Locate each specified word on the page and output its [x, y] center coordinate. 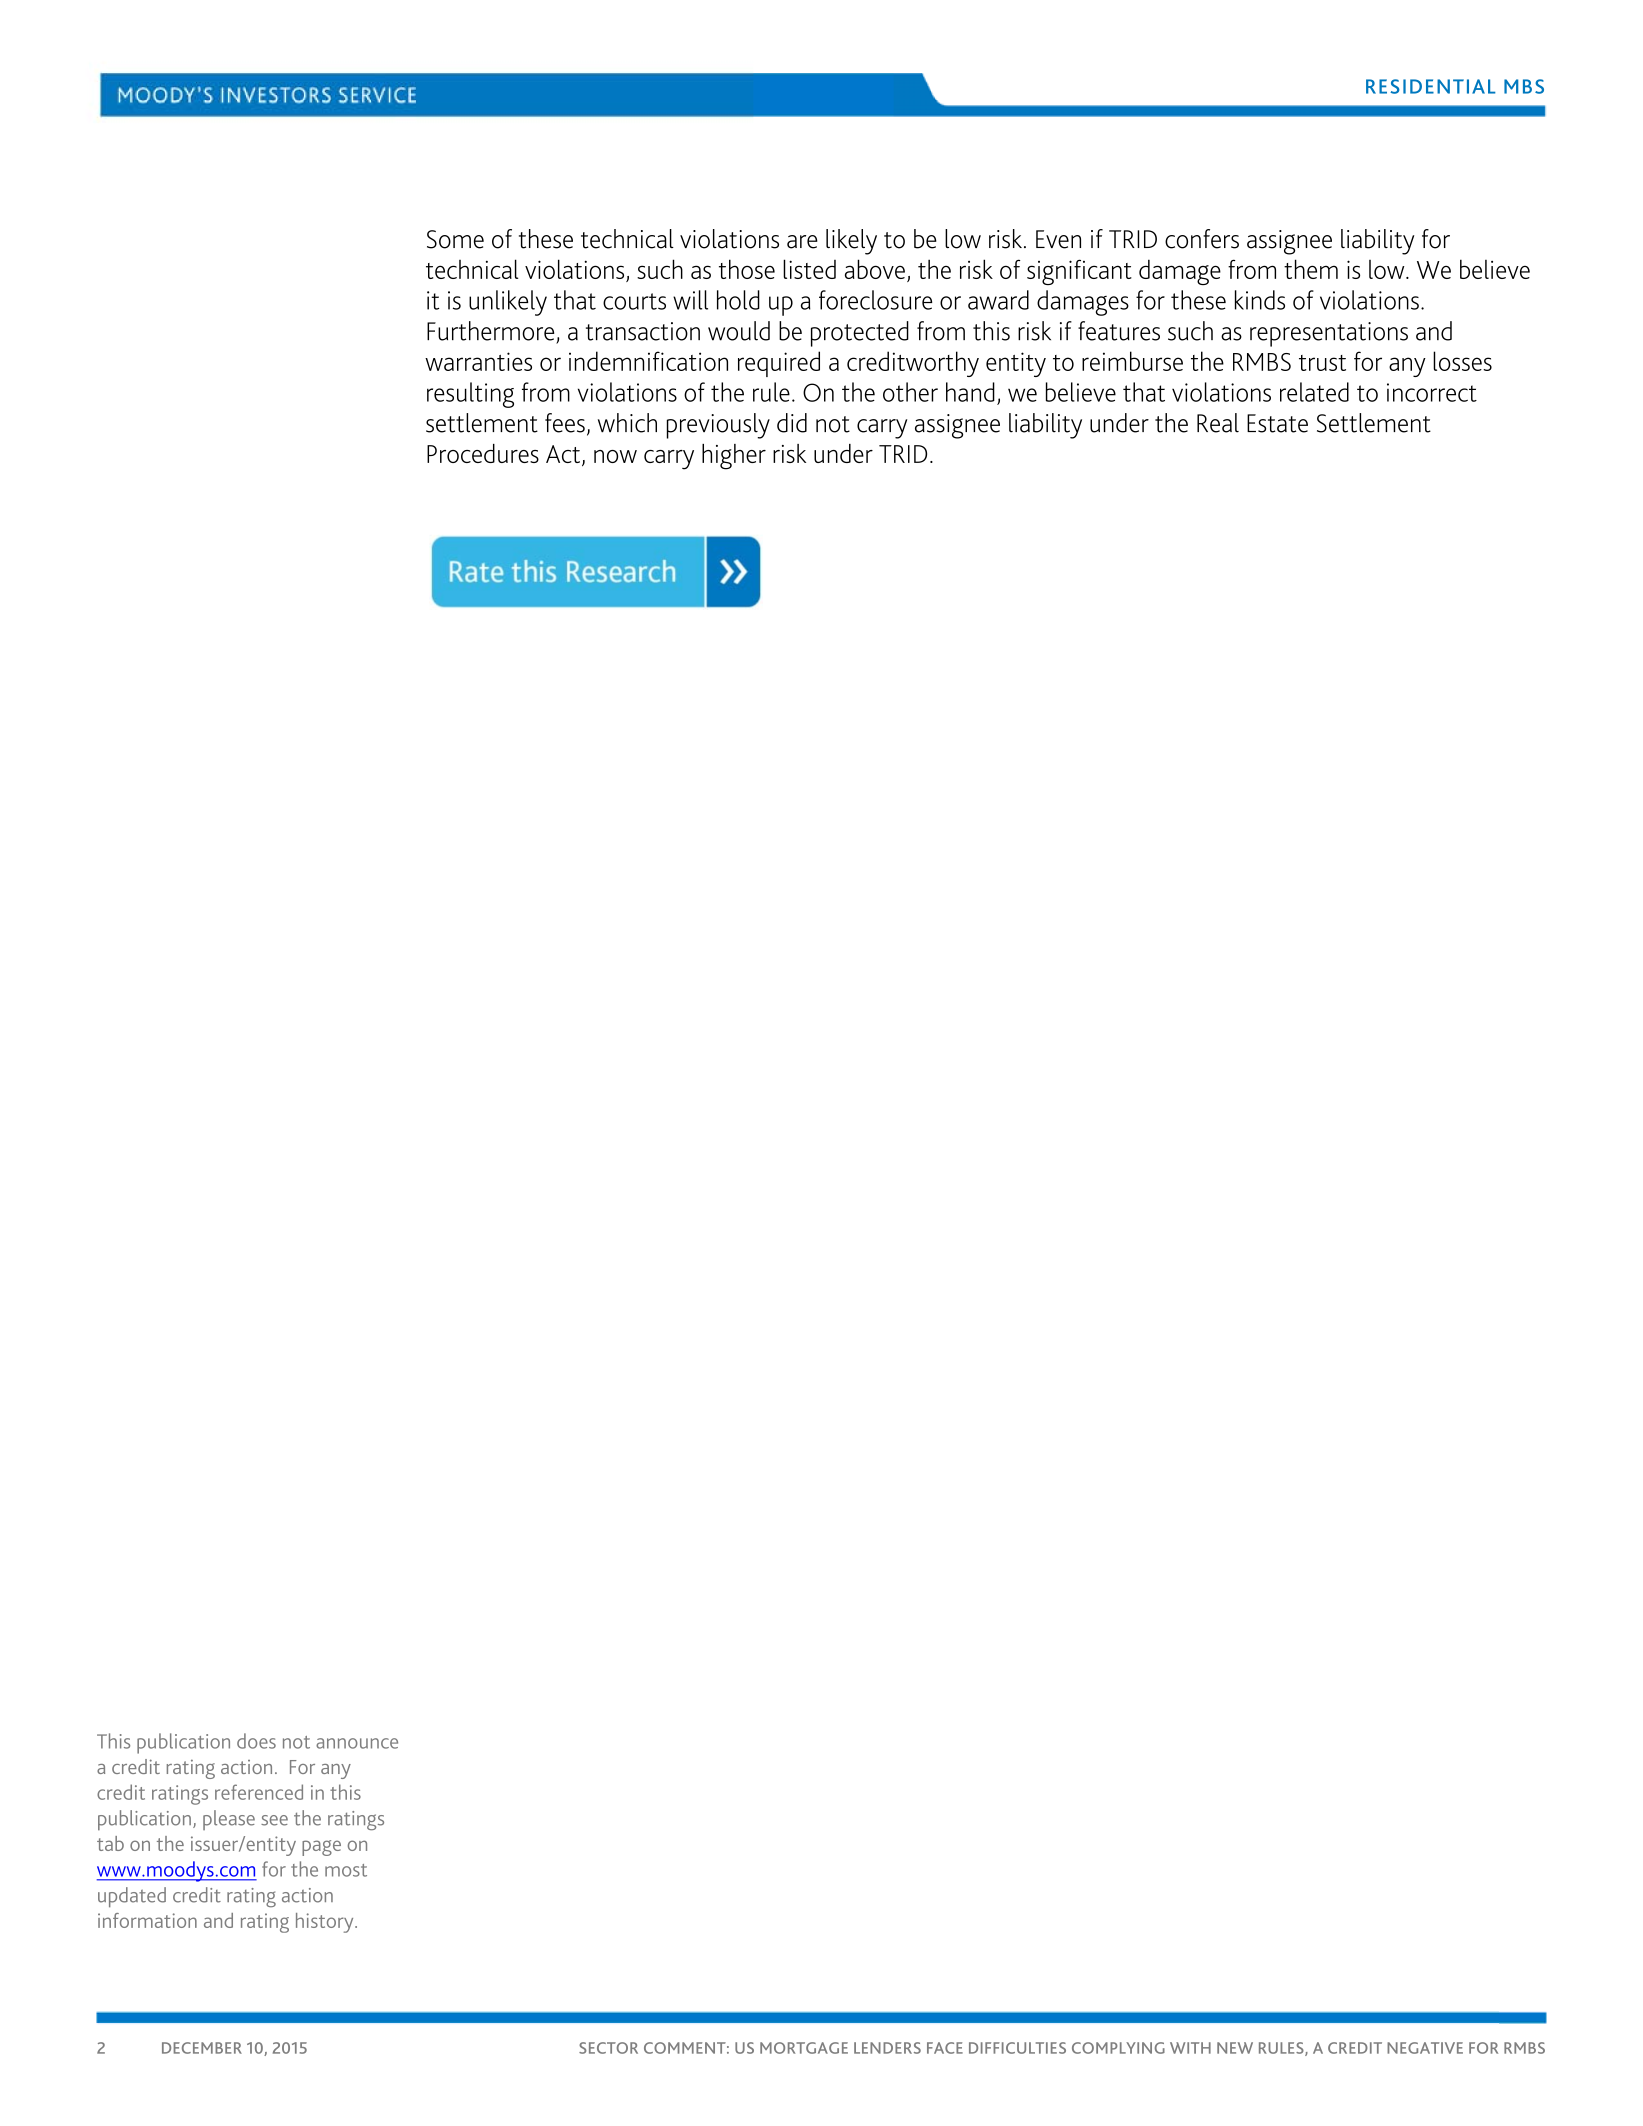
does [256, 1741]
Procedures [483, 453]
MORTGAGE [804, 2048]
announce [357, 1743]
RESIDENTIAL [1431, 86]
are [802, 242]
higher [734, 457]
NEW [1235, 2048]
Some [455, 239]
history [326, 1923]
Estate [1277, 423]
